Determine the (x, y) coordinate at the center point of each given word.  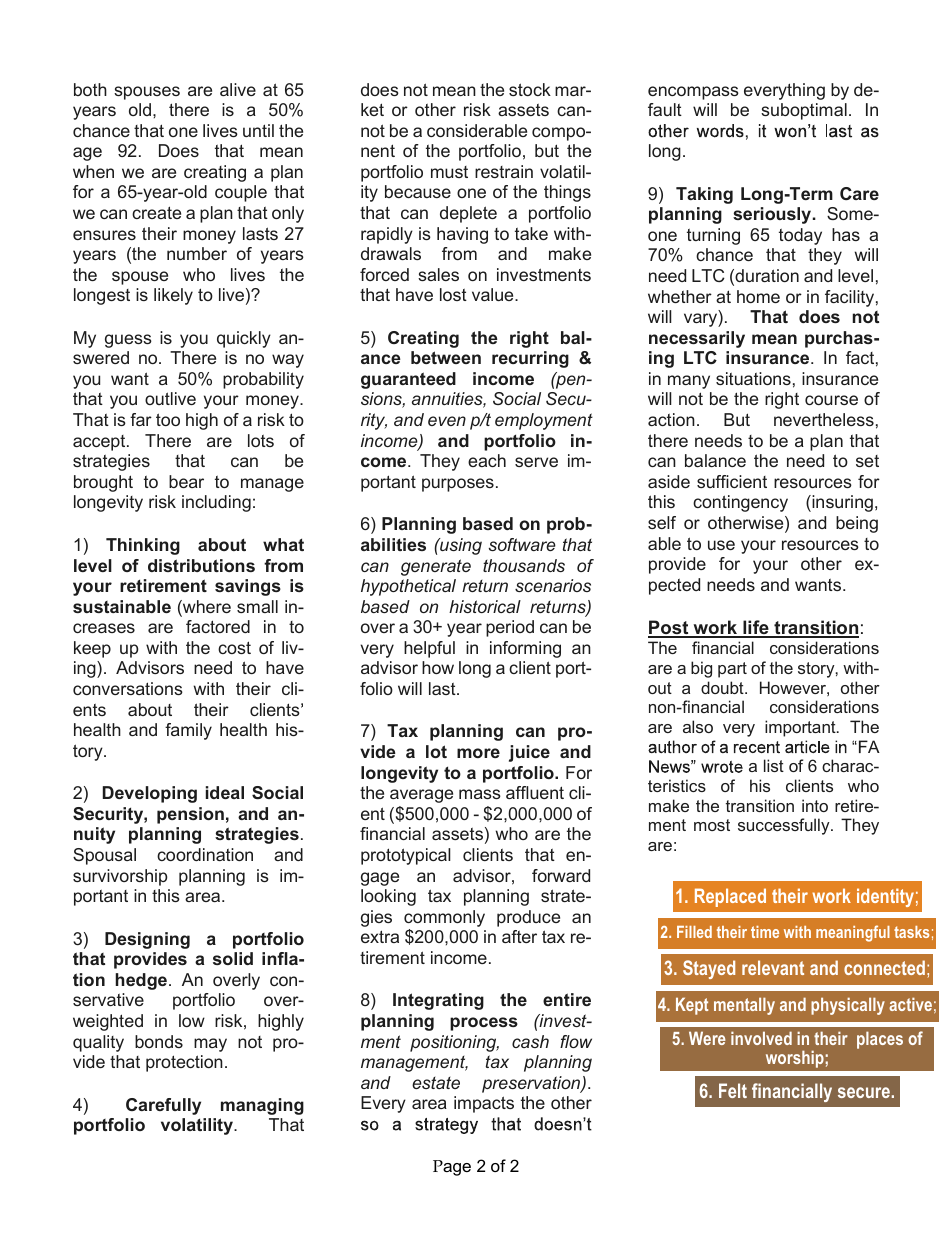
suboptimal (804, 111)
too (168, 419)
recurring (530, 359)
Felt (733, 1090)
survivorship (120, 877)
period (510, 628)
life (756, 628)
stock (530, 89)
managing (262, 1106)
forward (561, 875)
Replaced (730, 897)
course (831, 400)
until (258, 130)
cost (234, 647)
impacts (484, 1104)
